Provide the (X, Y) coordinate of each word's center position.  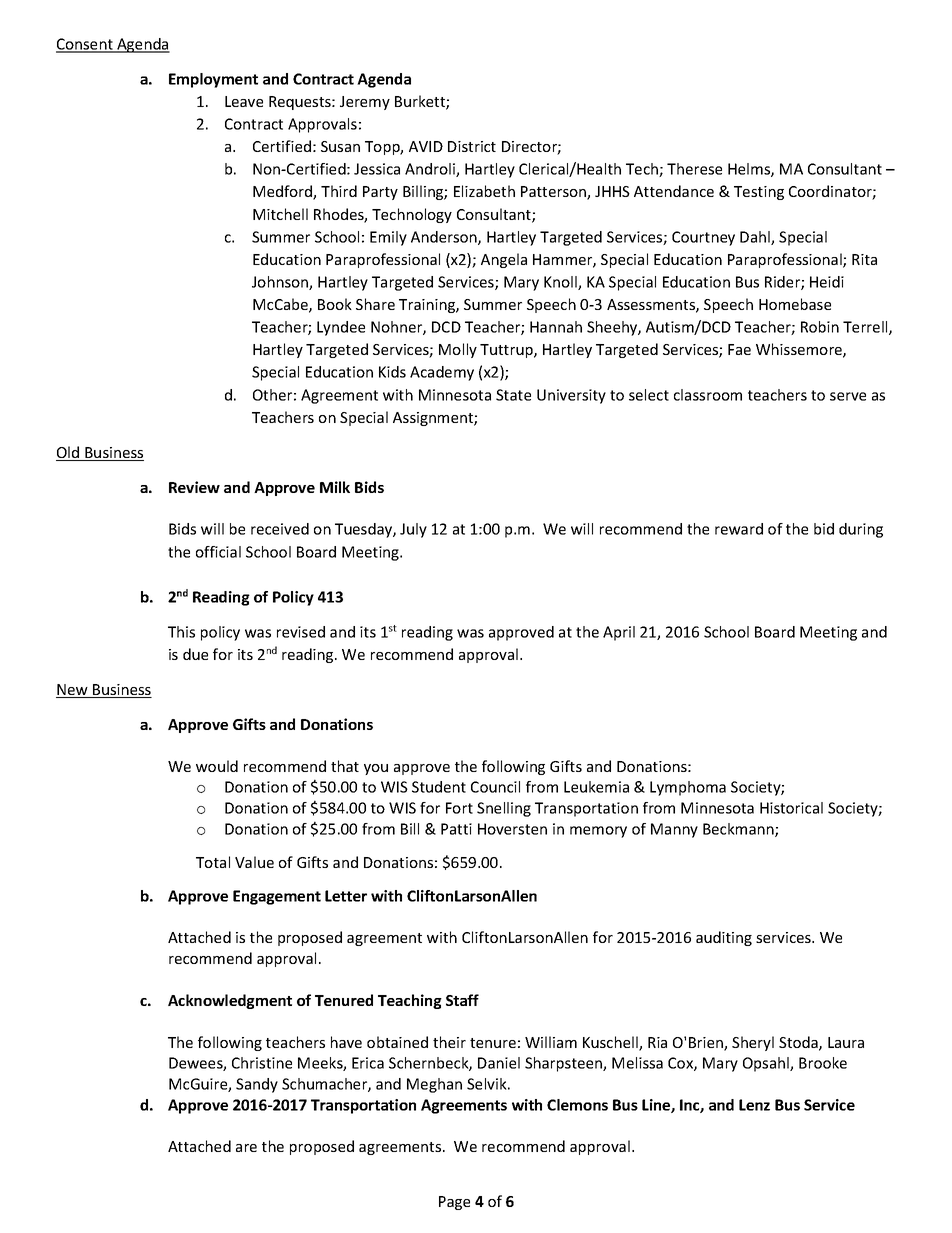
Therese (694, 169)
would (217, 766)
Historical (791, 808)
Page (454, 1203)
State (513, 395)
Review (194, 487)
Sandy (257, 1085)
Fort (459, 808)
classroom (708, 395)
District (472, 146)
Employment (213, 80)
